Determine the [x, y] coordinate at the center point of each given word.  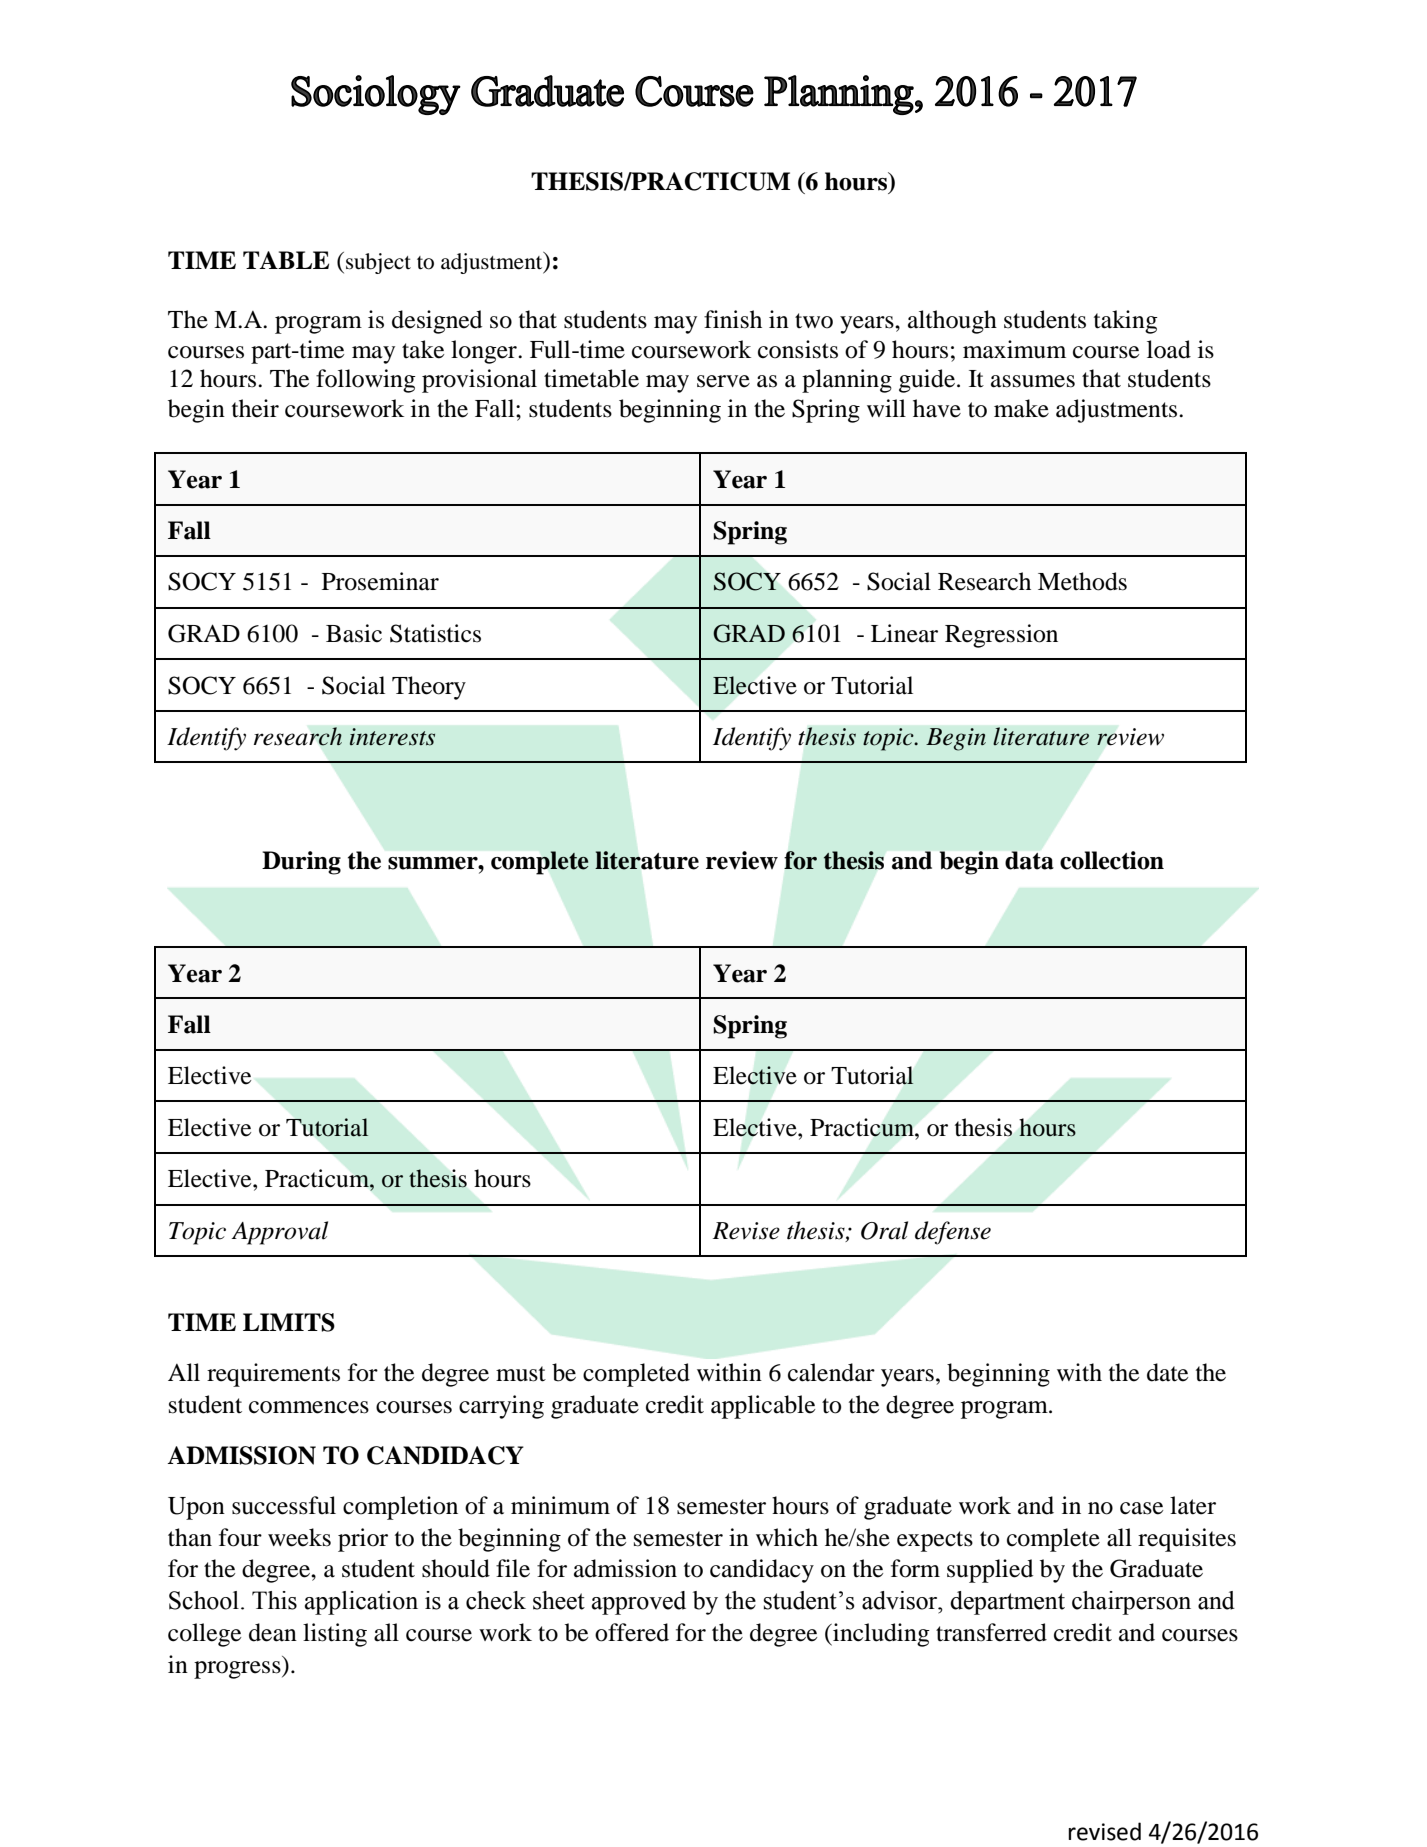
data [1029, 860]
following [366, 381]
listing [335, 1635]
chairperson [1131, 1603]
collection [1112, 860]
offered [632, 1632]
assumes [1033, 381]
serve [723, 381]
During [301, 863]
